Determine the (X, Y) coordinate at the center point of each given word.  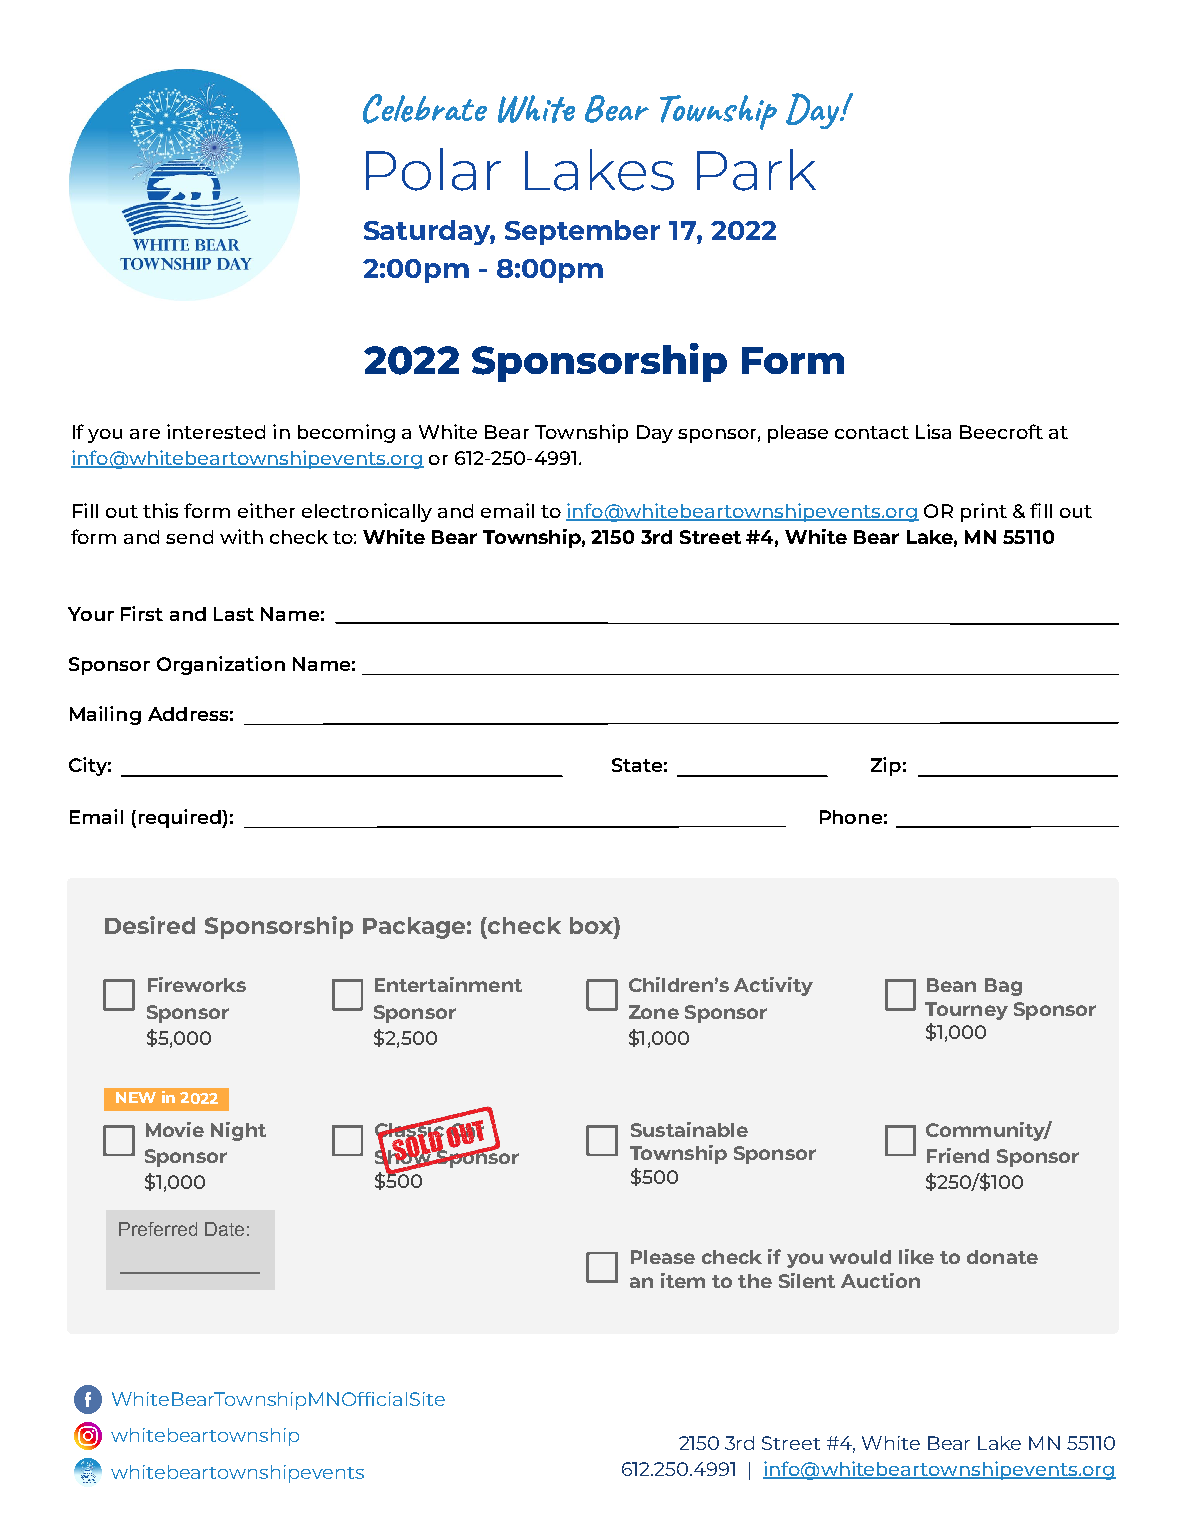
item (683, 1280)
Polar (433, 169)
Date (224, 1229)
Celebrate (425, 109)
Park (756, 170)
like (916, 1256)
